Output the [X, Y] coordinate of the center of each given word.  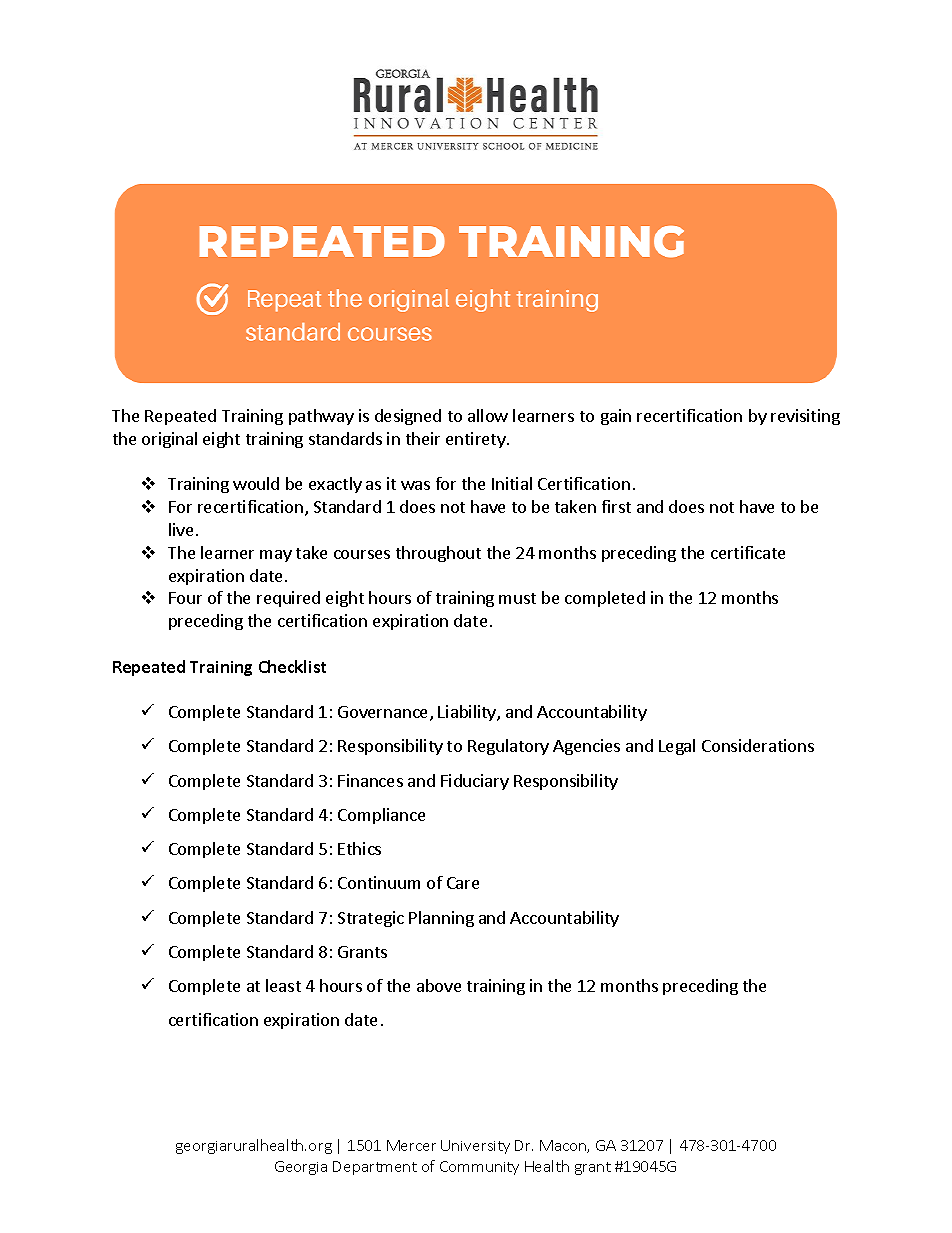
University [475, 1147]
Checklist [292, 666]
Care [463, 883]
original [169, 440]
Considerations [758, 745]
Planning [441, 919]
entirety [477, 440]
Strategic [371, 919]
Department [375, 1168]
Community [479, 1168]
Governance [384, 713]
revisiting [805, 417]
